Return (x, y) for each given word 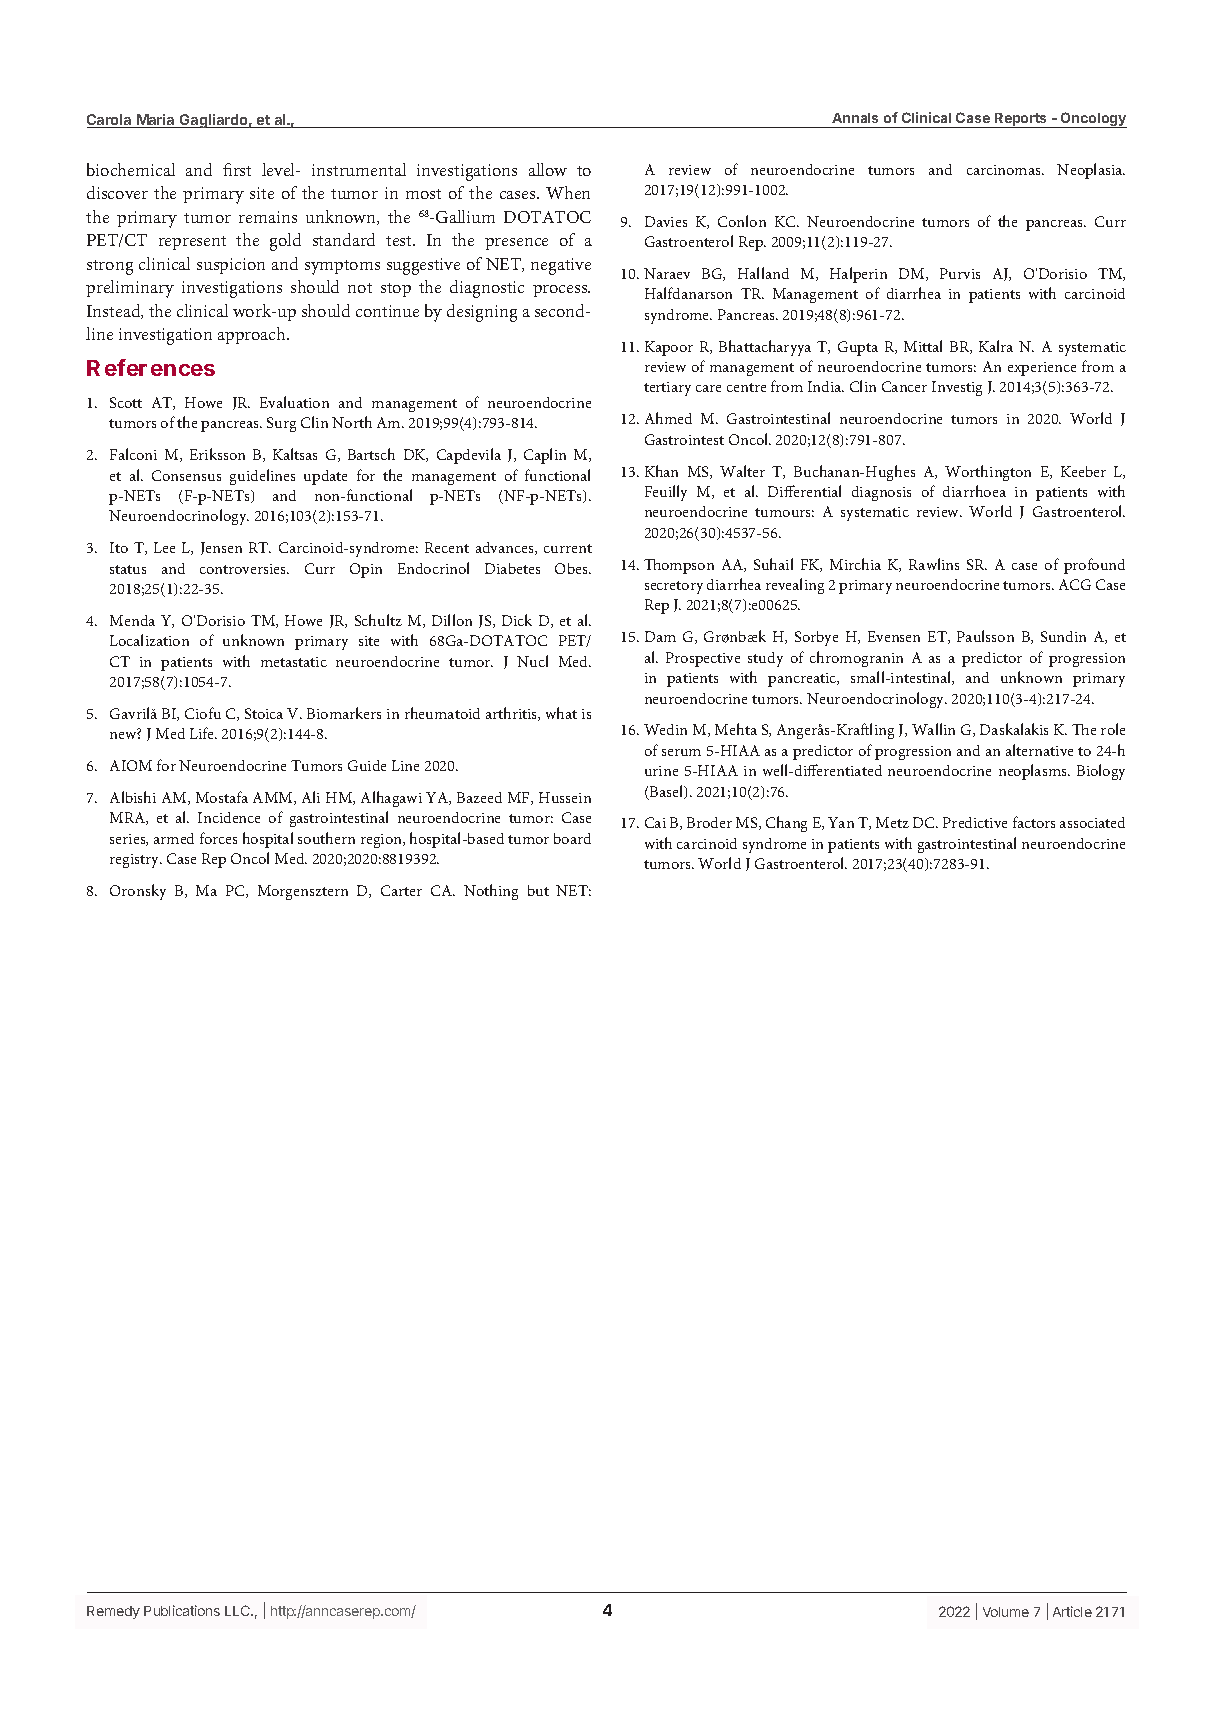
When (568, 192)
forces (218, 838)
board (572, 838)
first (237, 169)
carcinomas (1005, 170)
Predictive (975, 822)
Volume (1006, 1612)
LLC (238, 1610)
